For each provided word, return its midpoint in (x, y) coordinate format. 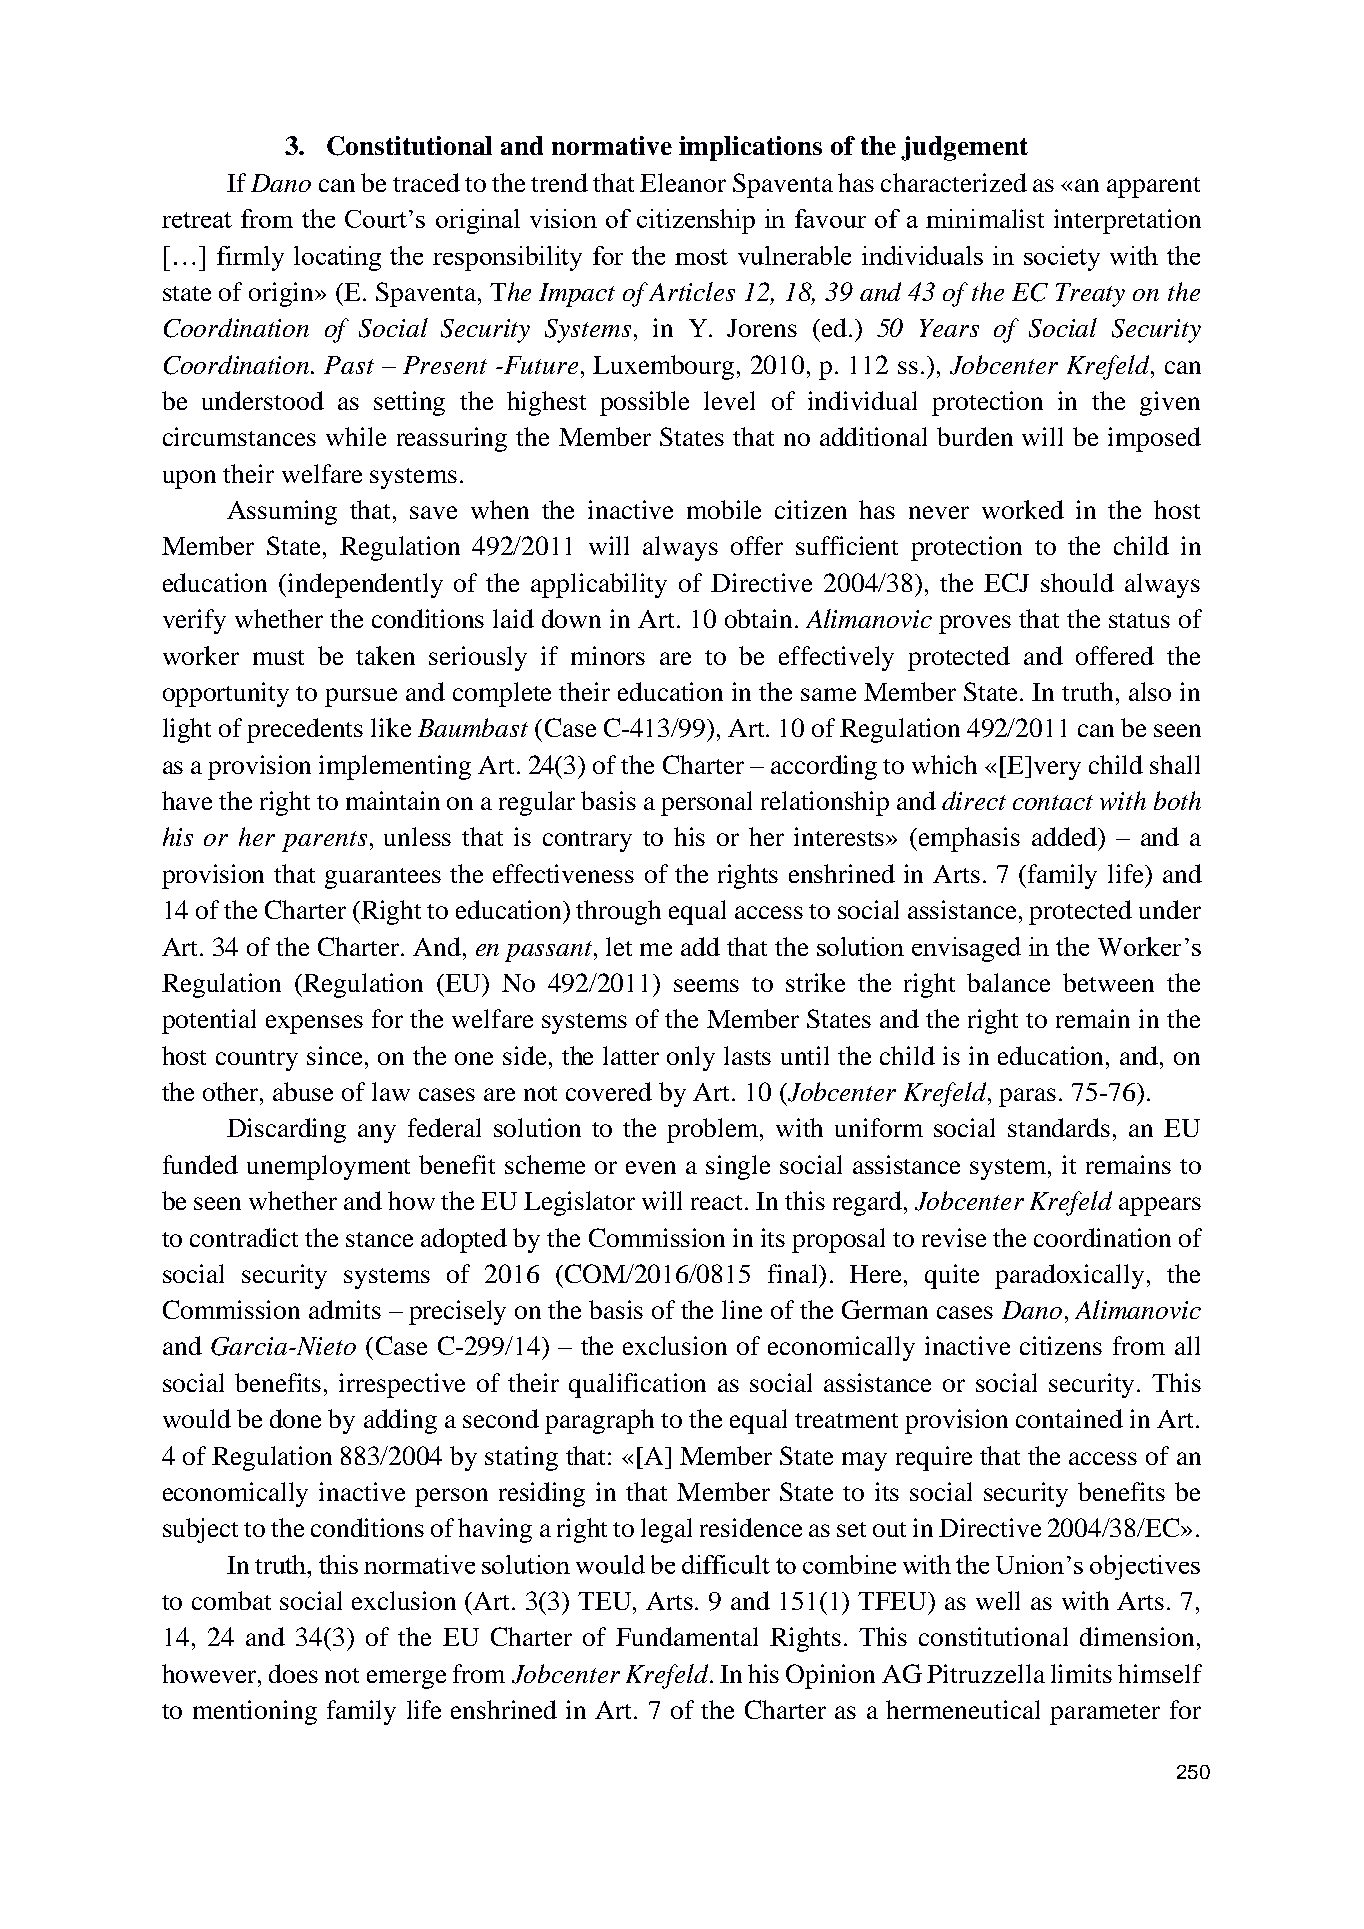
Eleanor (683, 182)
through (618, 912)
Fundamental (687, 1636)
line (742, 1309)
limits (1081, 1673)
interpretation (1127, 221)
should (1077, 582)
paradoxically (1069, 1276)
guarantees (383, 878)
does (293, 1673)
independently (365, 585)
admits (345, 1309)
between (1108, 982)
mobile (724, 509)
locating (337, 258)
